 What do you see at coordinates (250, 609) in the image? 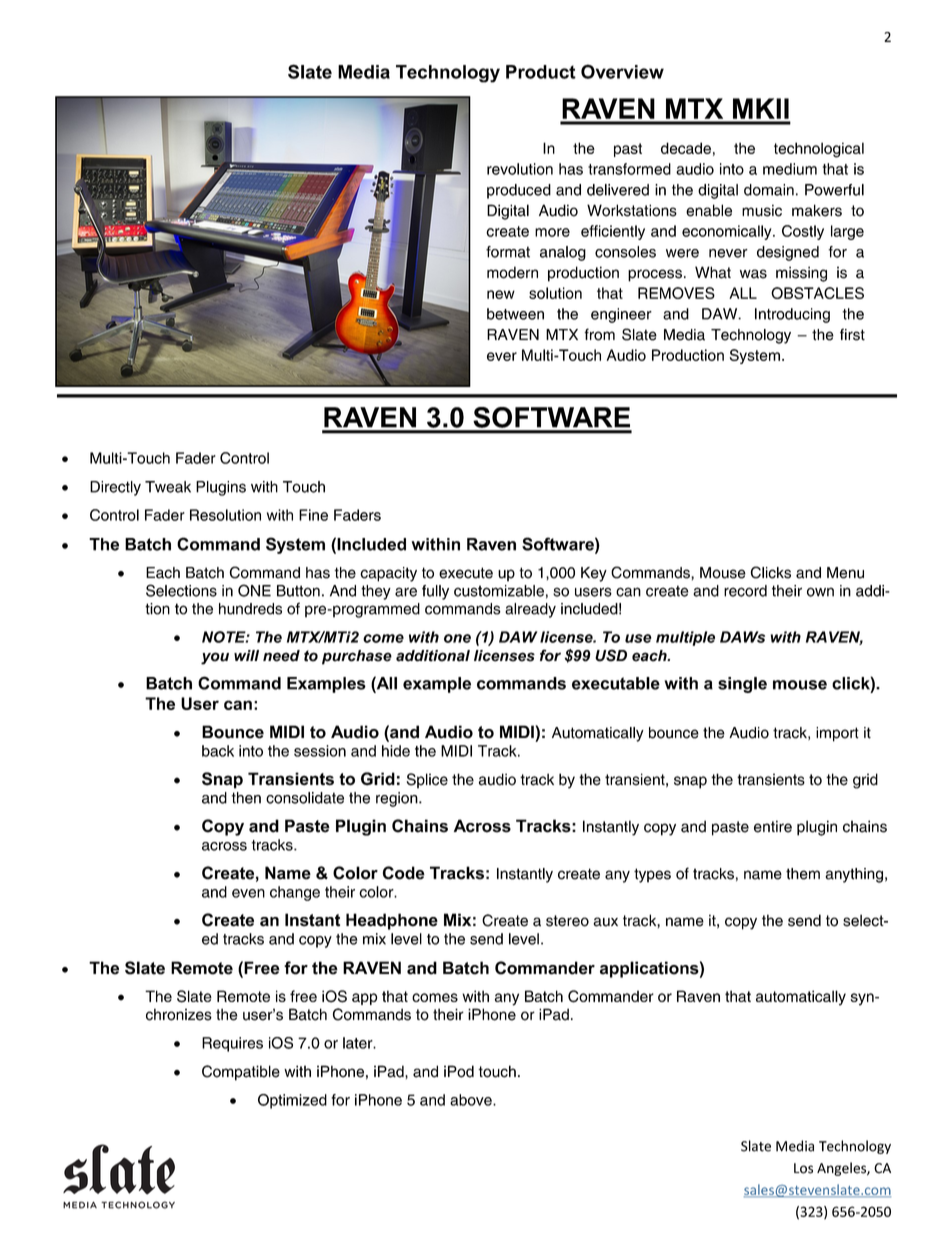
I see `hundreds` at bounding box center [250, 609].
